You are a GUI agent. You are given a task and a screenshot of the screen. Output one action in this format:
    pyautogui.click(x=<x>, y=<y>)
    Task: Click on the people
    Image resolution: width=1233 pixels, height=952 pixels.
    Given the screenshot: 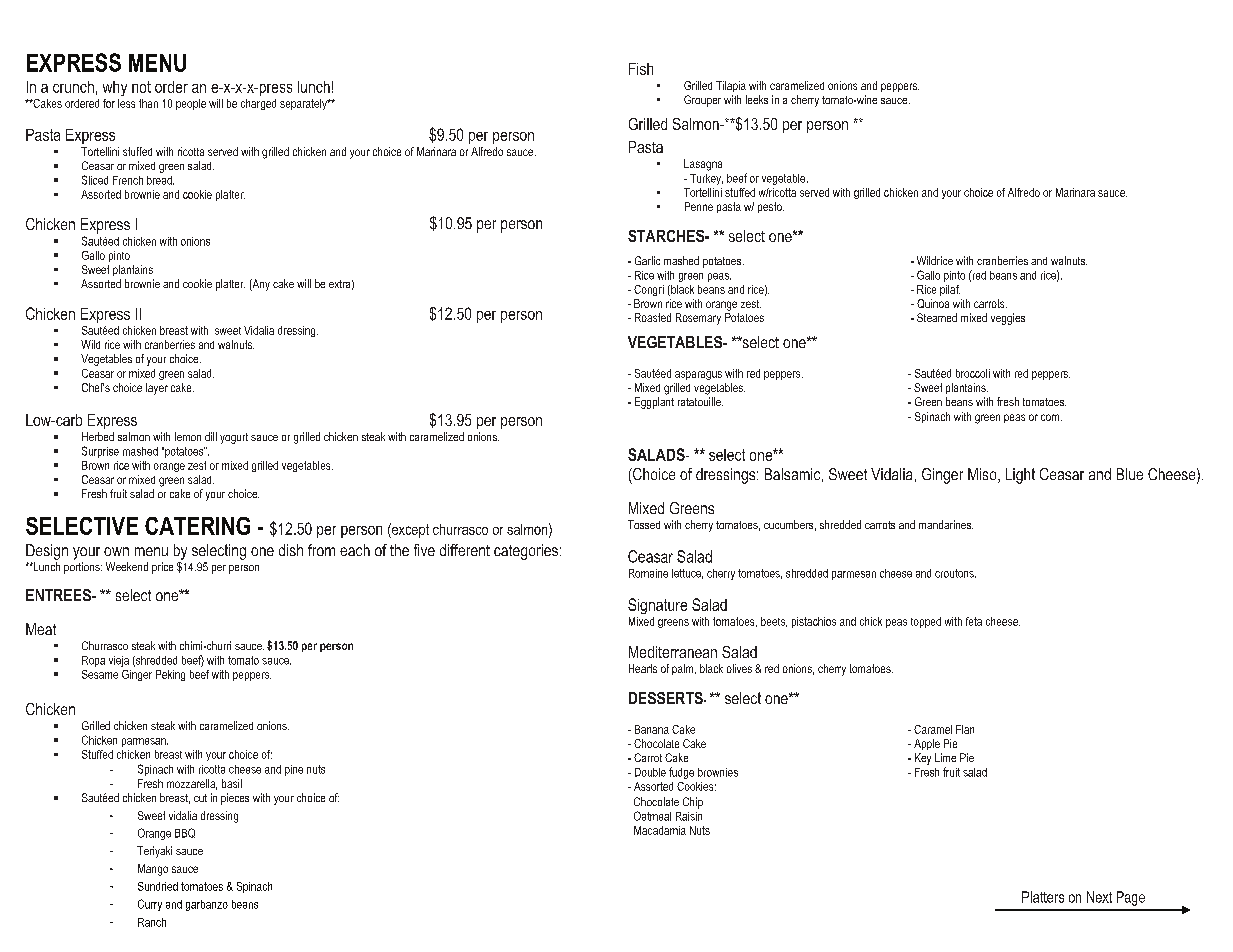 What is the action you would take?
    pyautogui.click(x=191, y=104)
